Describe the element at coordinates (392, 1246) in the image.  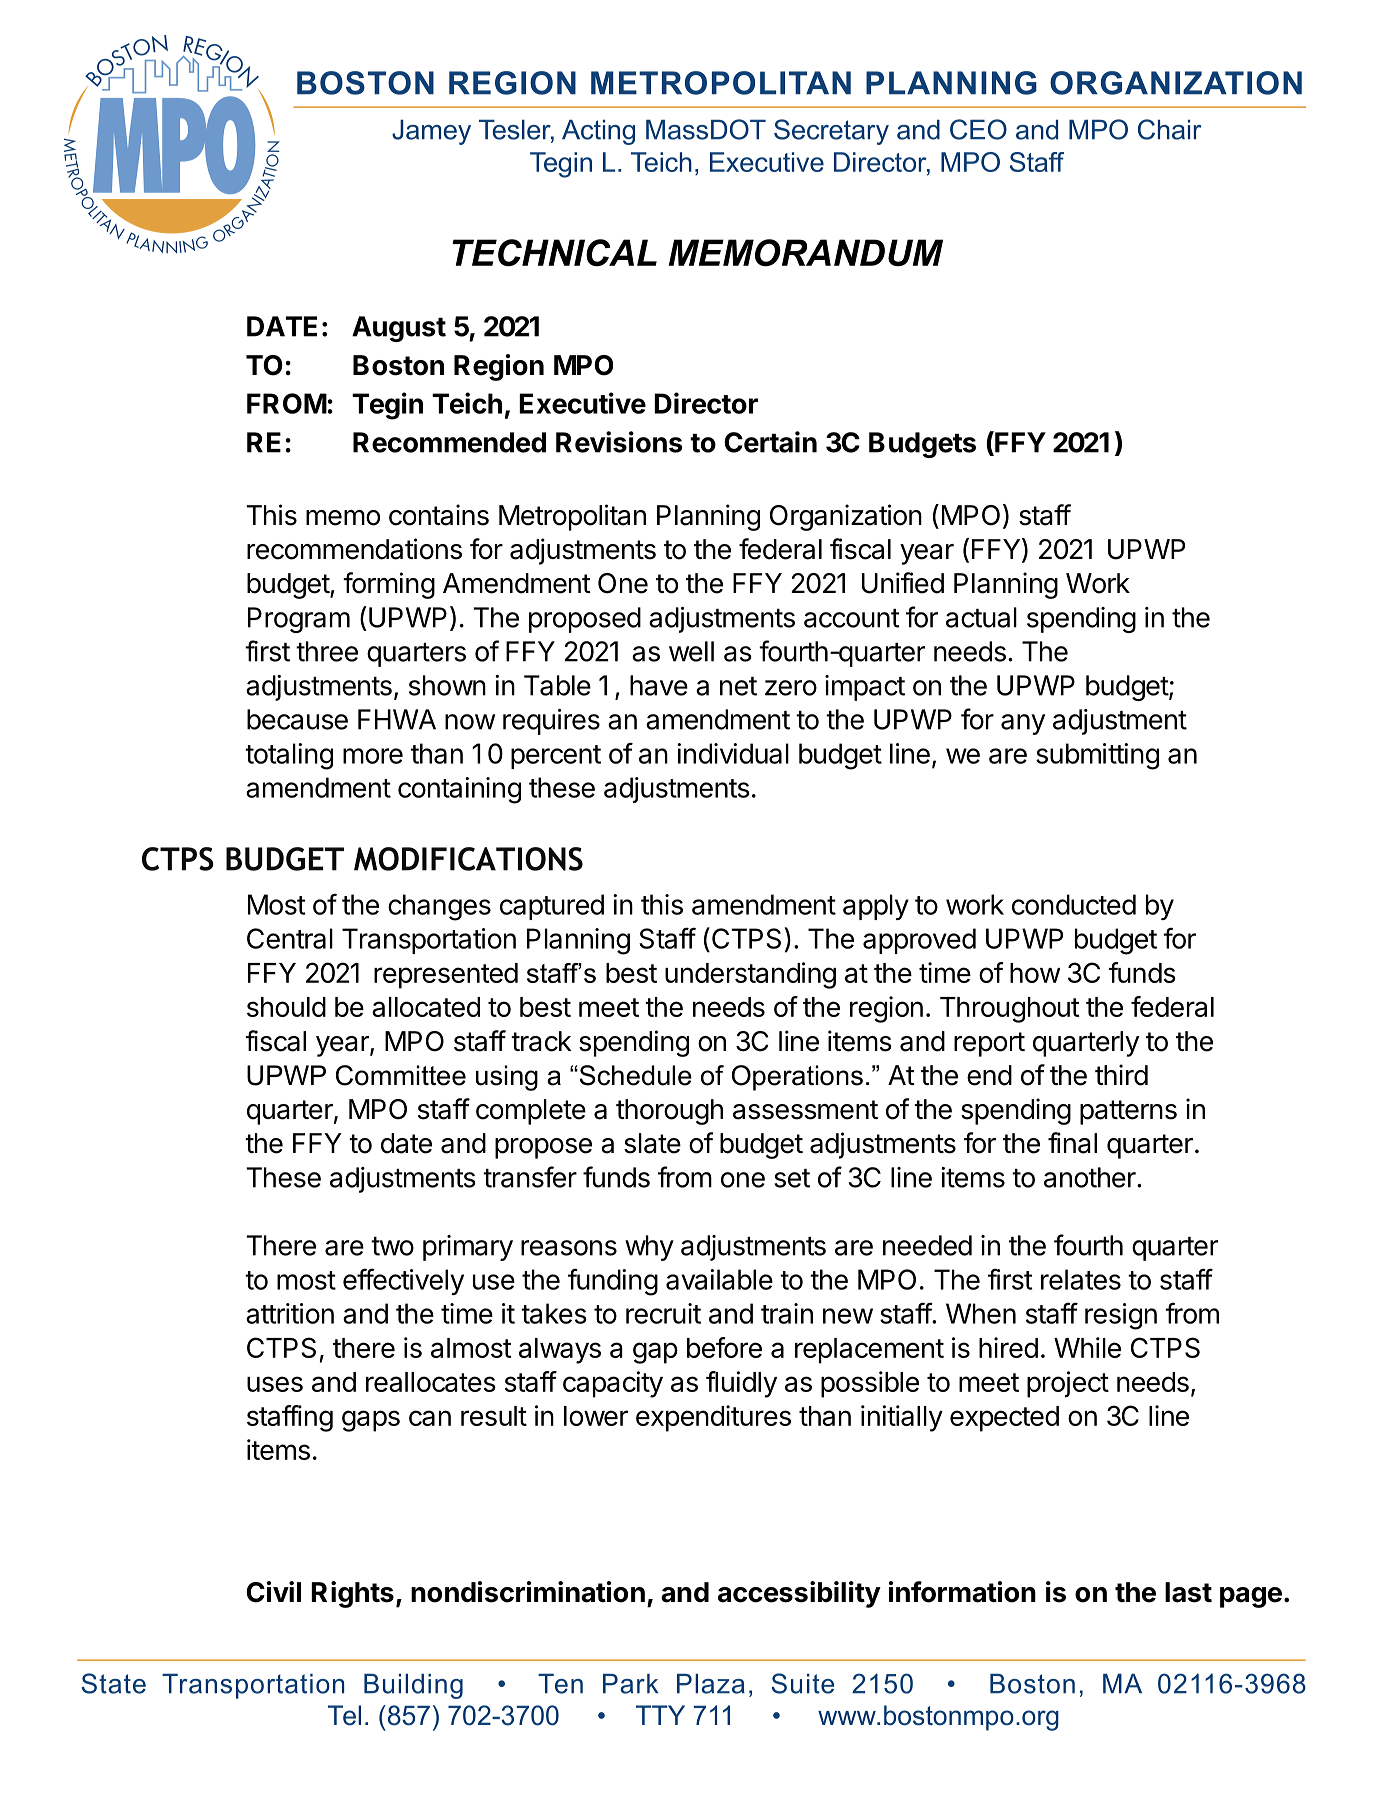
I see `two` at that location.
